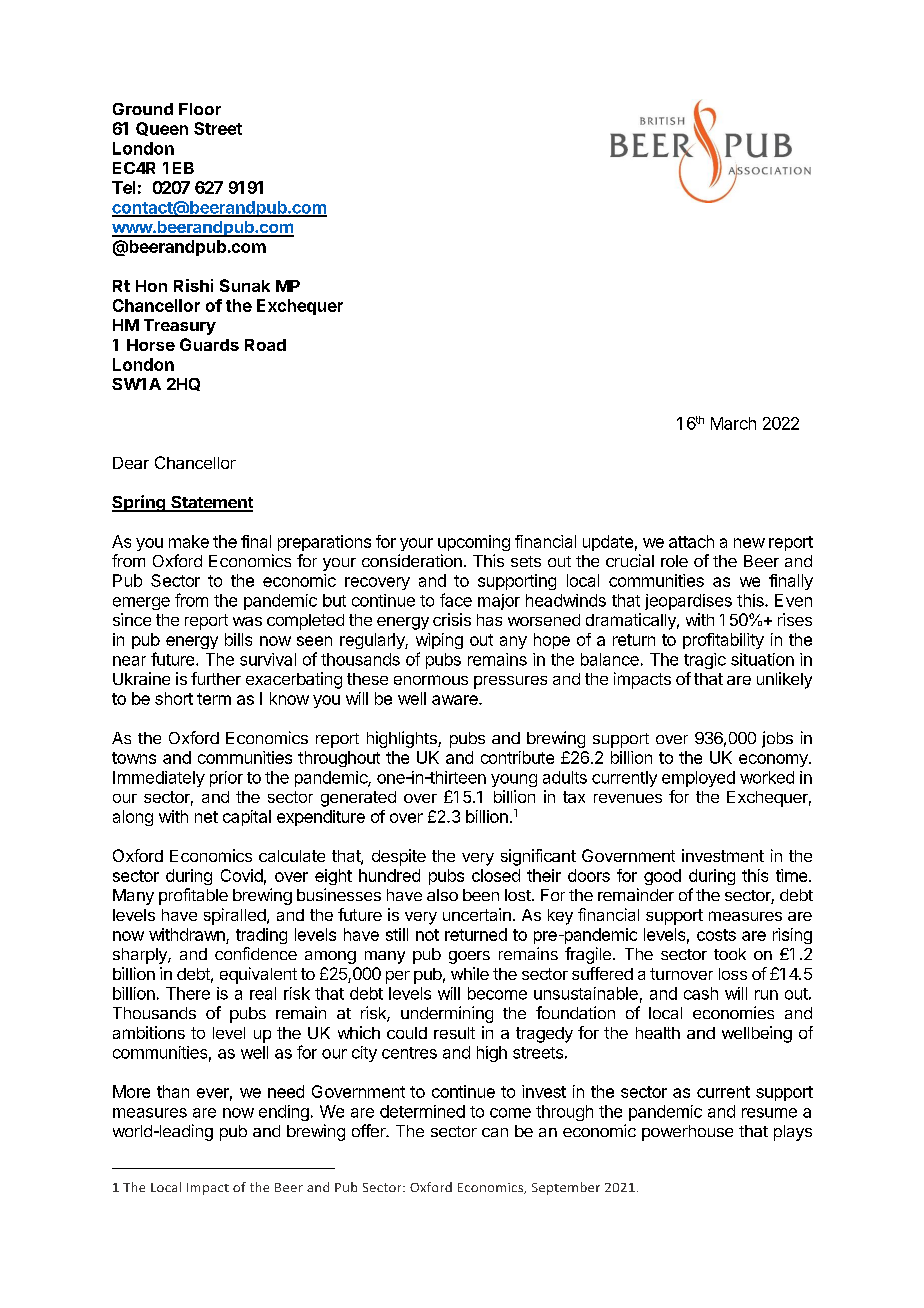  What do you see at coordinates (716, 935) in the screenshot?
I see `costs` at bounding box center [716, 935].
